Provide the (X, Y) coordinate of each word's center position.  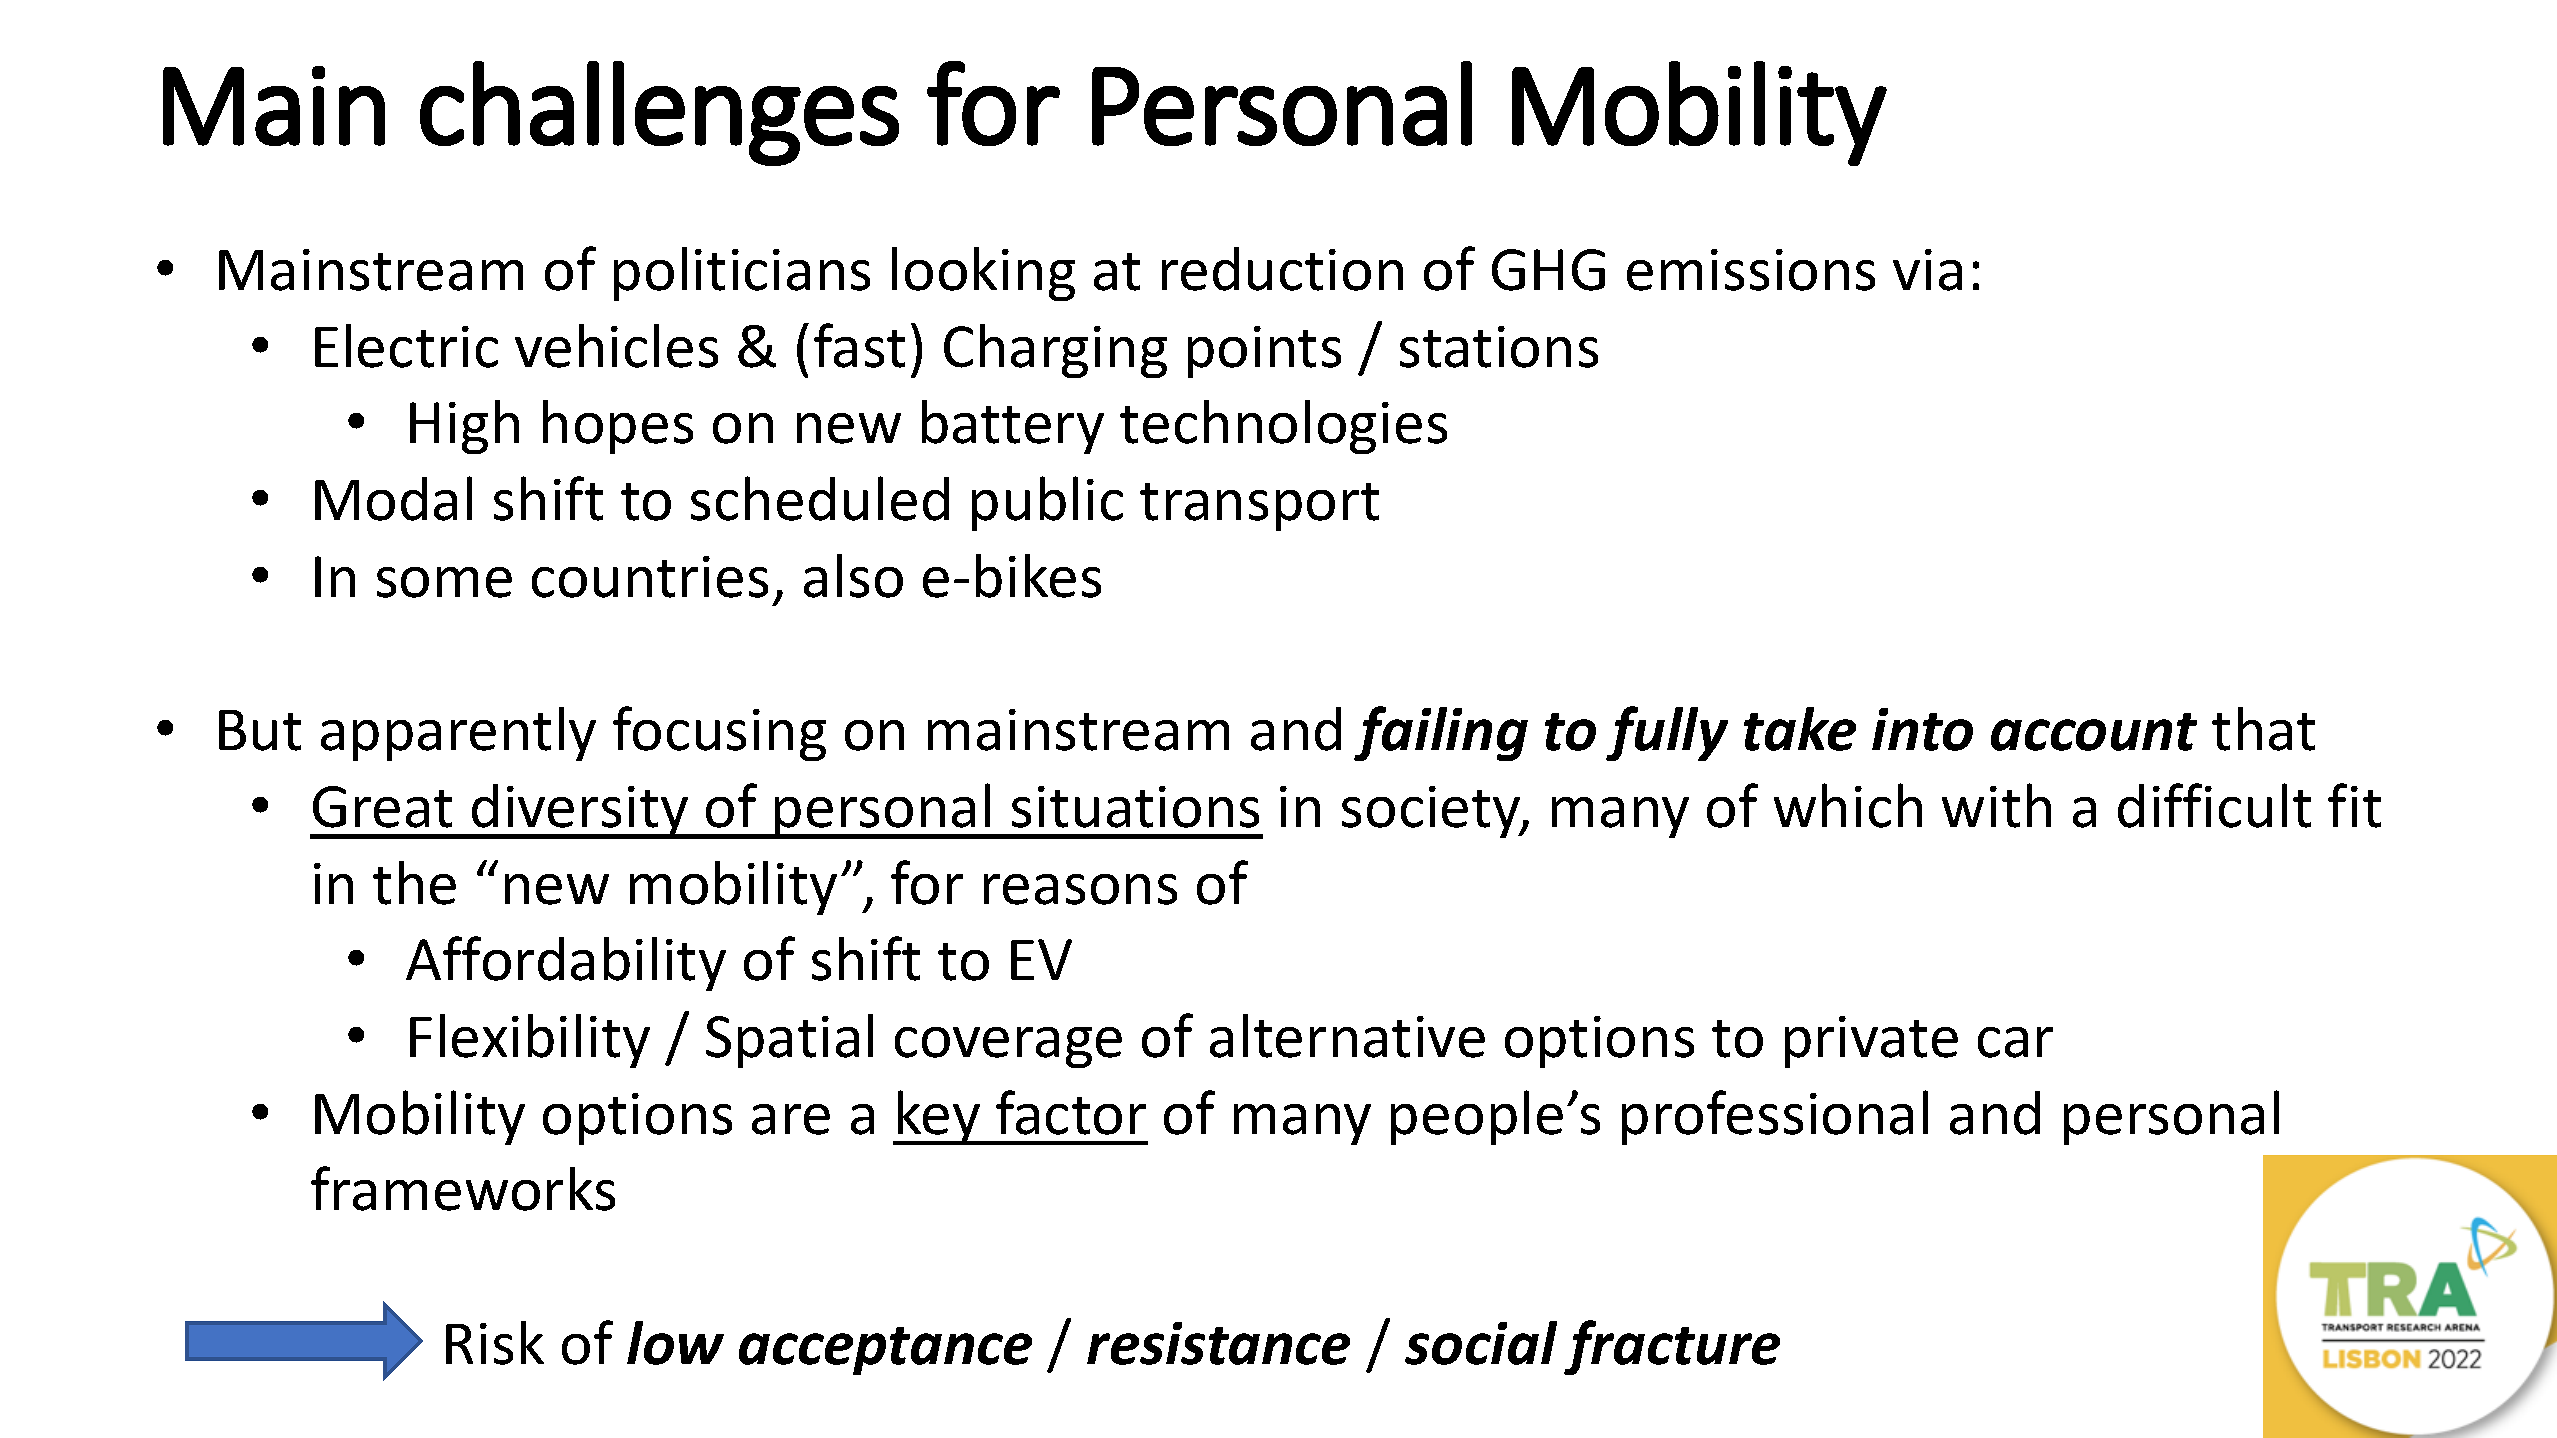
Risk (495, 1343)
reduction (1282, 269)
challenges (659, 113)
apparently (458, 734)
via (1927, 270)
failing (1441, 733)
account (2094, 732)
